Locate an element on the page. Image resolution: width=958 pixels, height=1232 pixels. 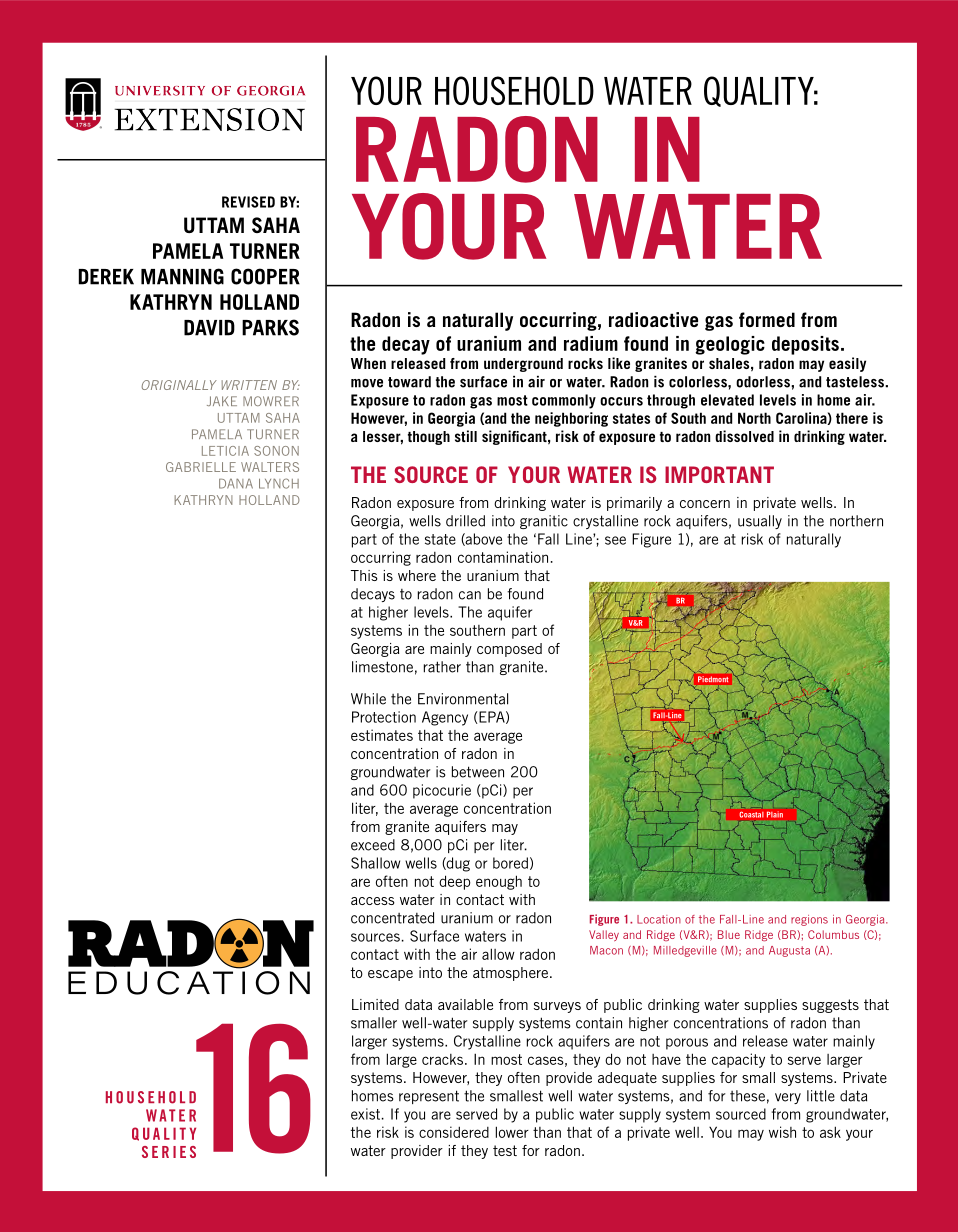
radium is located at coordinates (591, 343).
